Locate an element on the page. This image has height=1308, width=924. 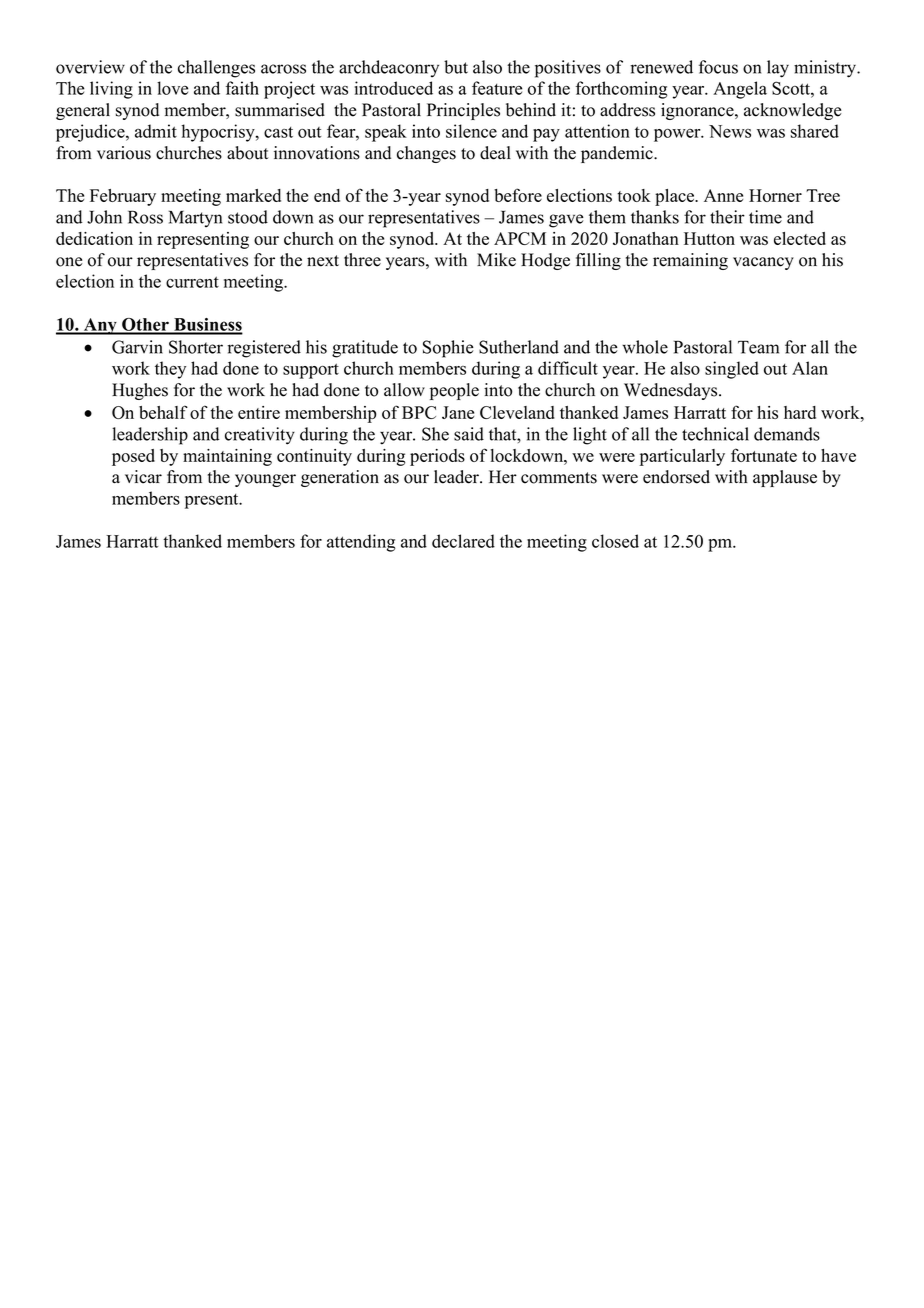
technical is located at coordinates (715, 434).
